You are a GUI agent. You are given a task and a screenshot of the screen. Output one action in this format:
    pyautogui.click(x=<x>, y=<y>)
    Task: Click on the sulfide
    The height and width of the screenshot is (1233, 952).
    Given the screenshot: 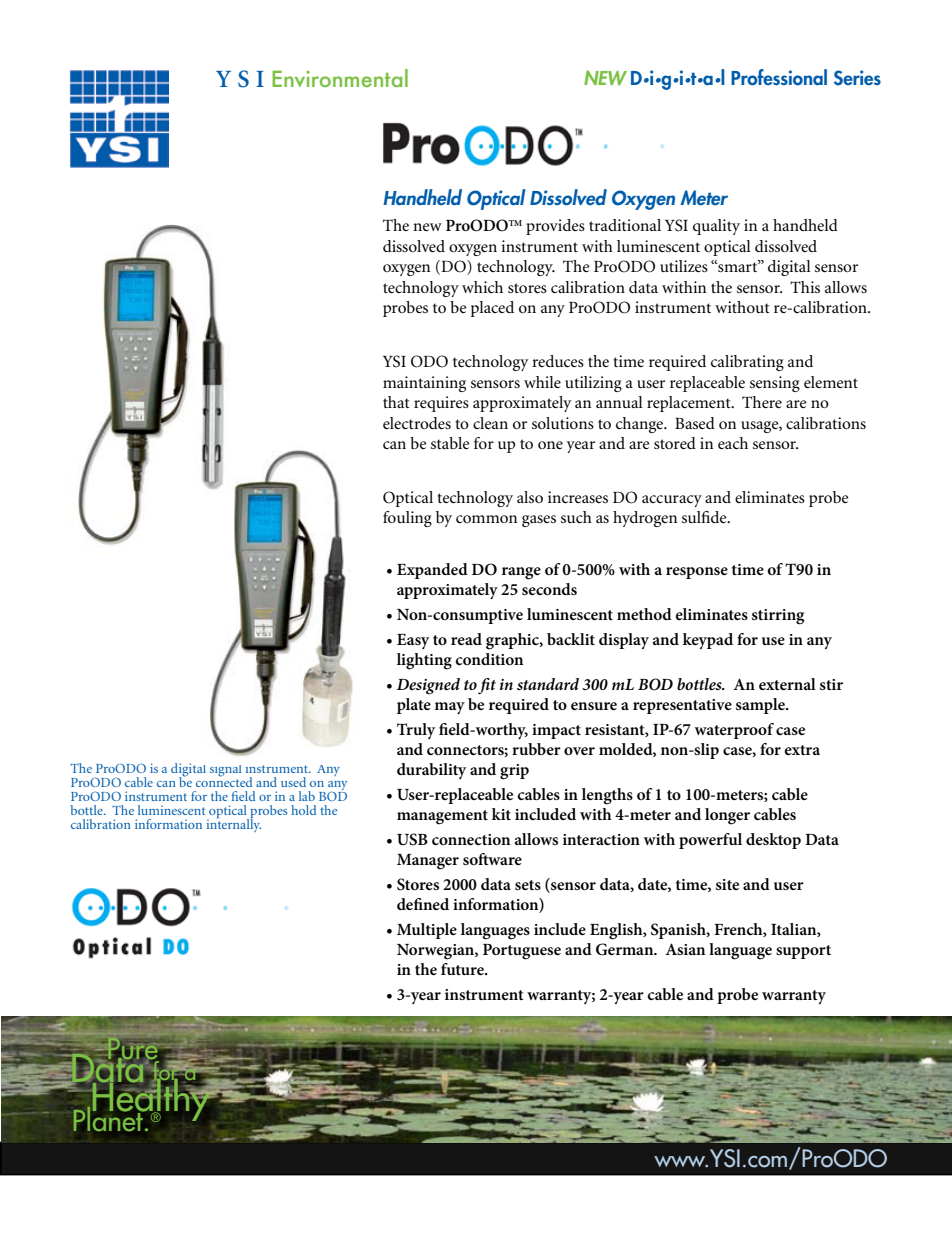 What is the action you would take?
    pyautogui.click(x=705, y=517)
